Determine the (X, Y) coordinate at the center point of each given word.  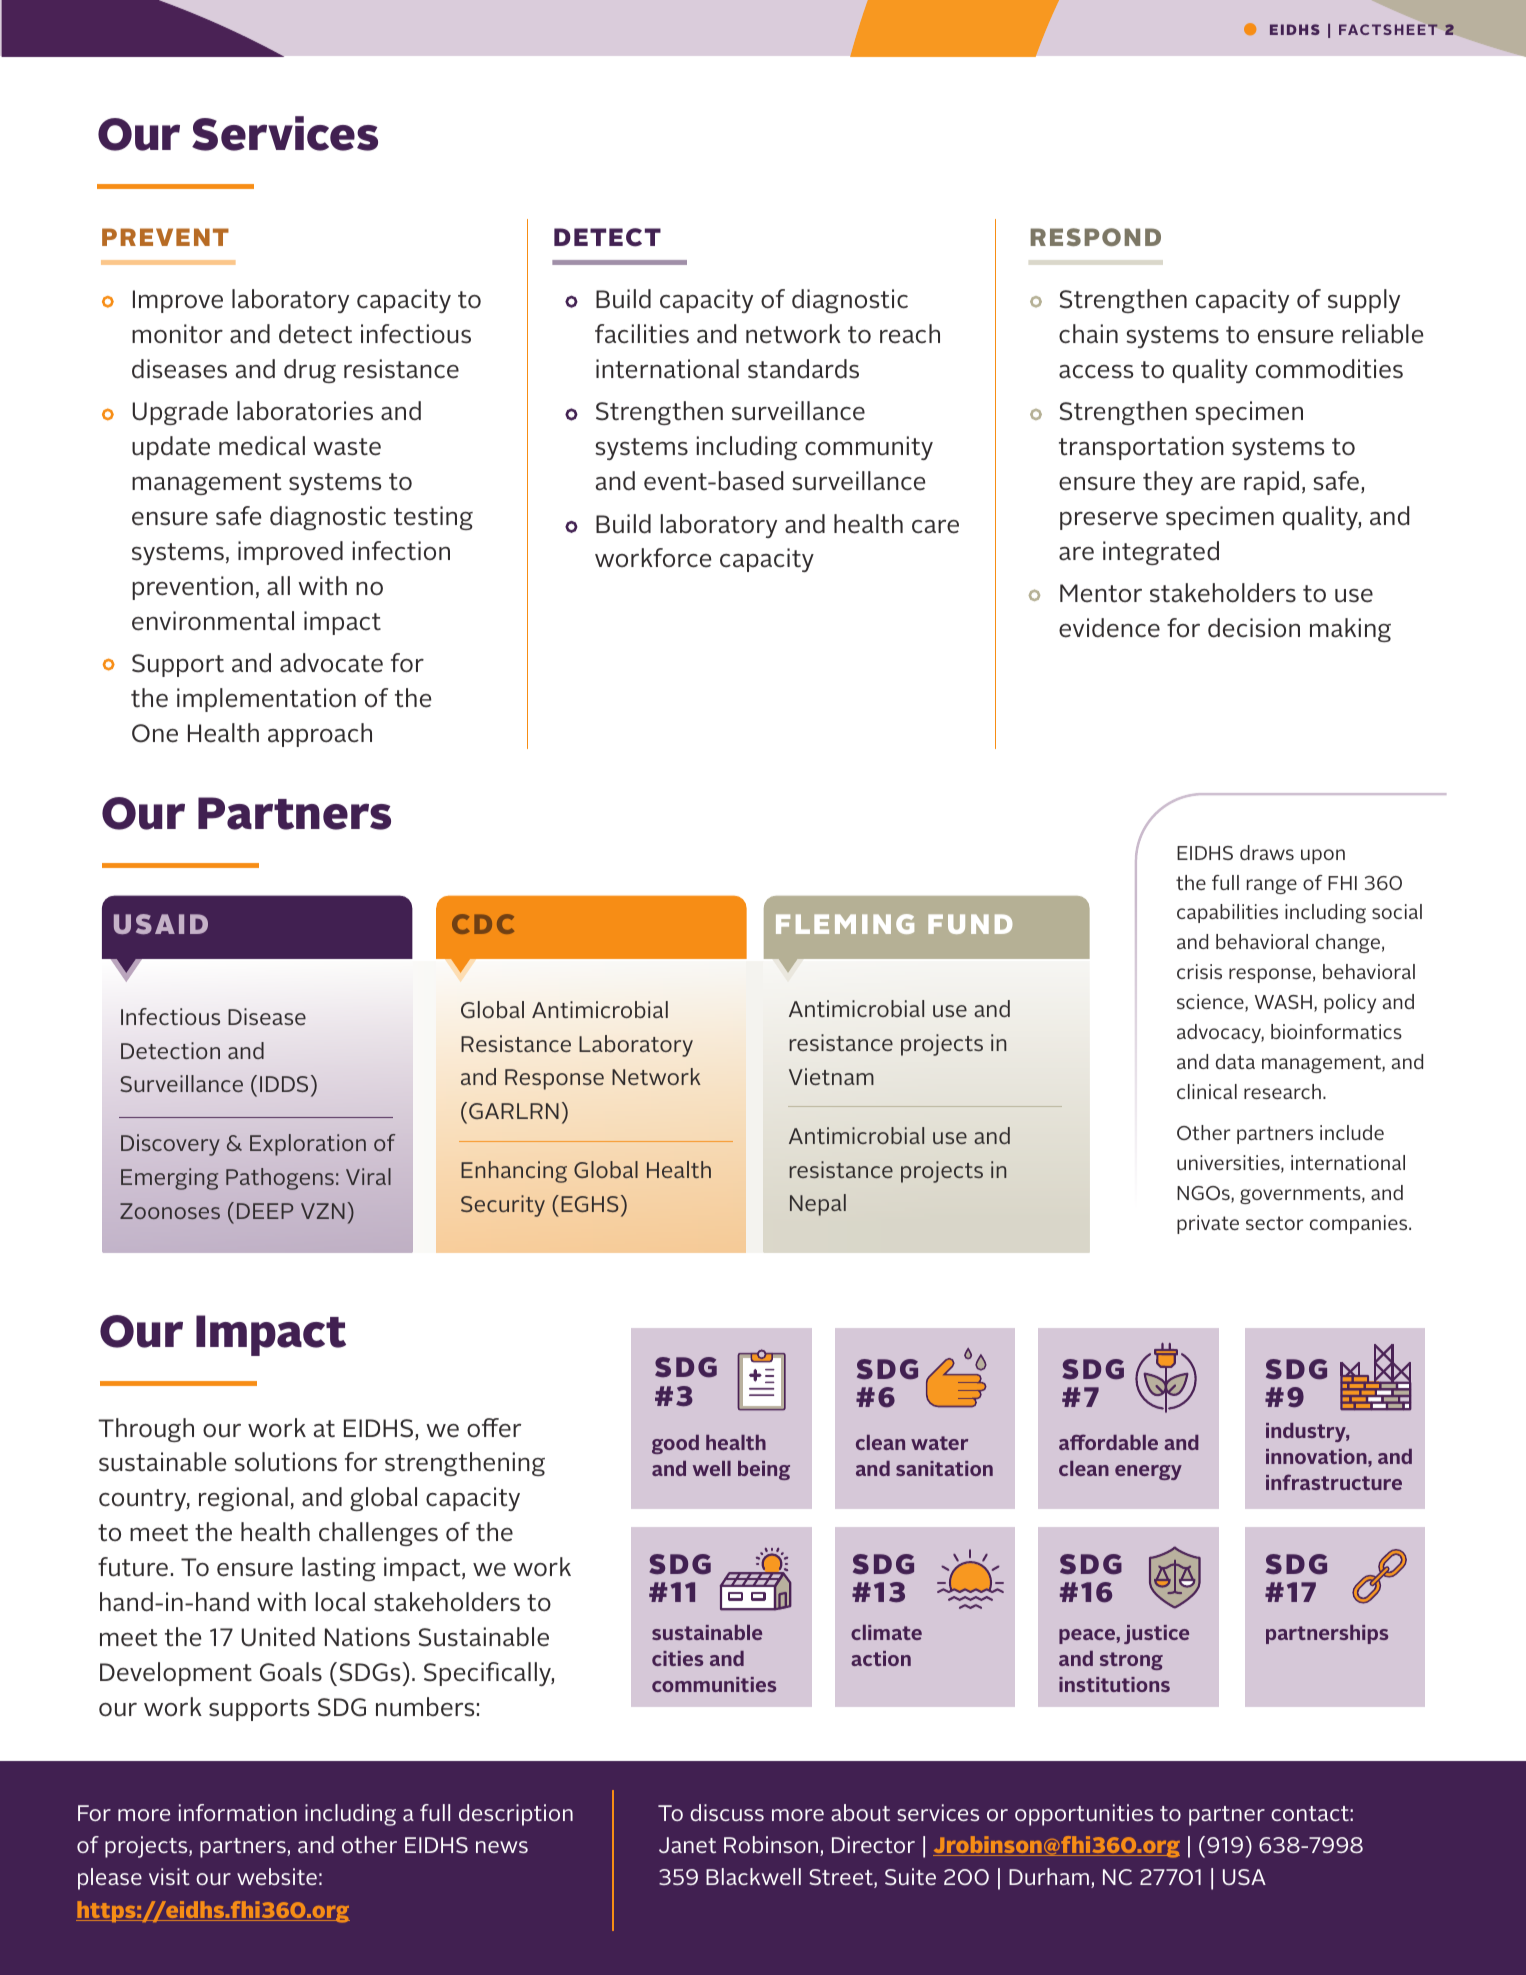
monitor (177, 334)
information (238, 1812)
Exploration (308, 1145)
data (1235, 1061)
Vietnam (831, 1076)
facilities (642, 334)
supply (1364, 301)
